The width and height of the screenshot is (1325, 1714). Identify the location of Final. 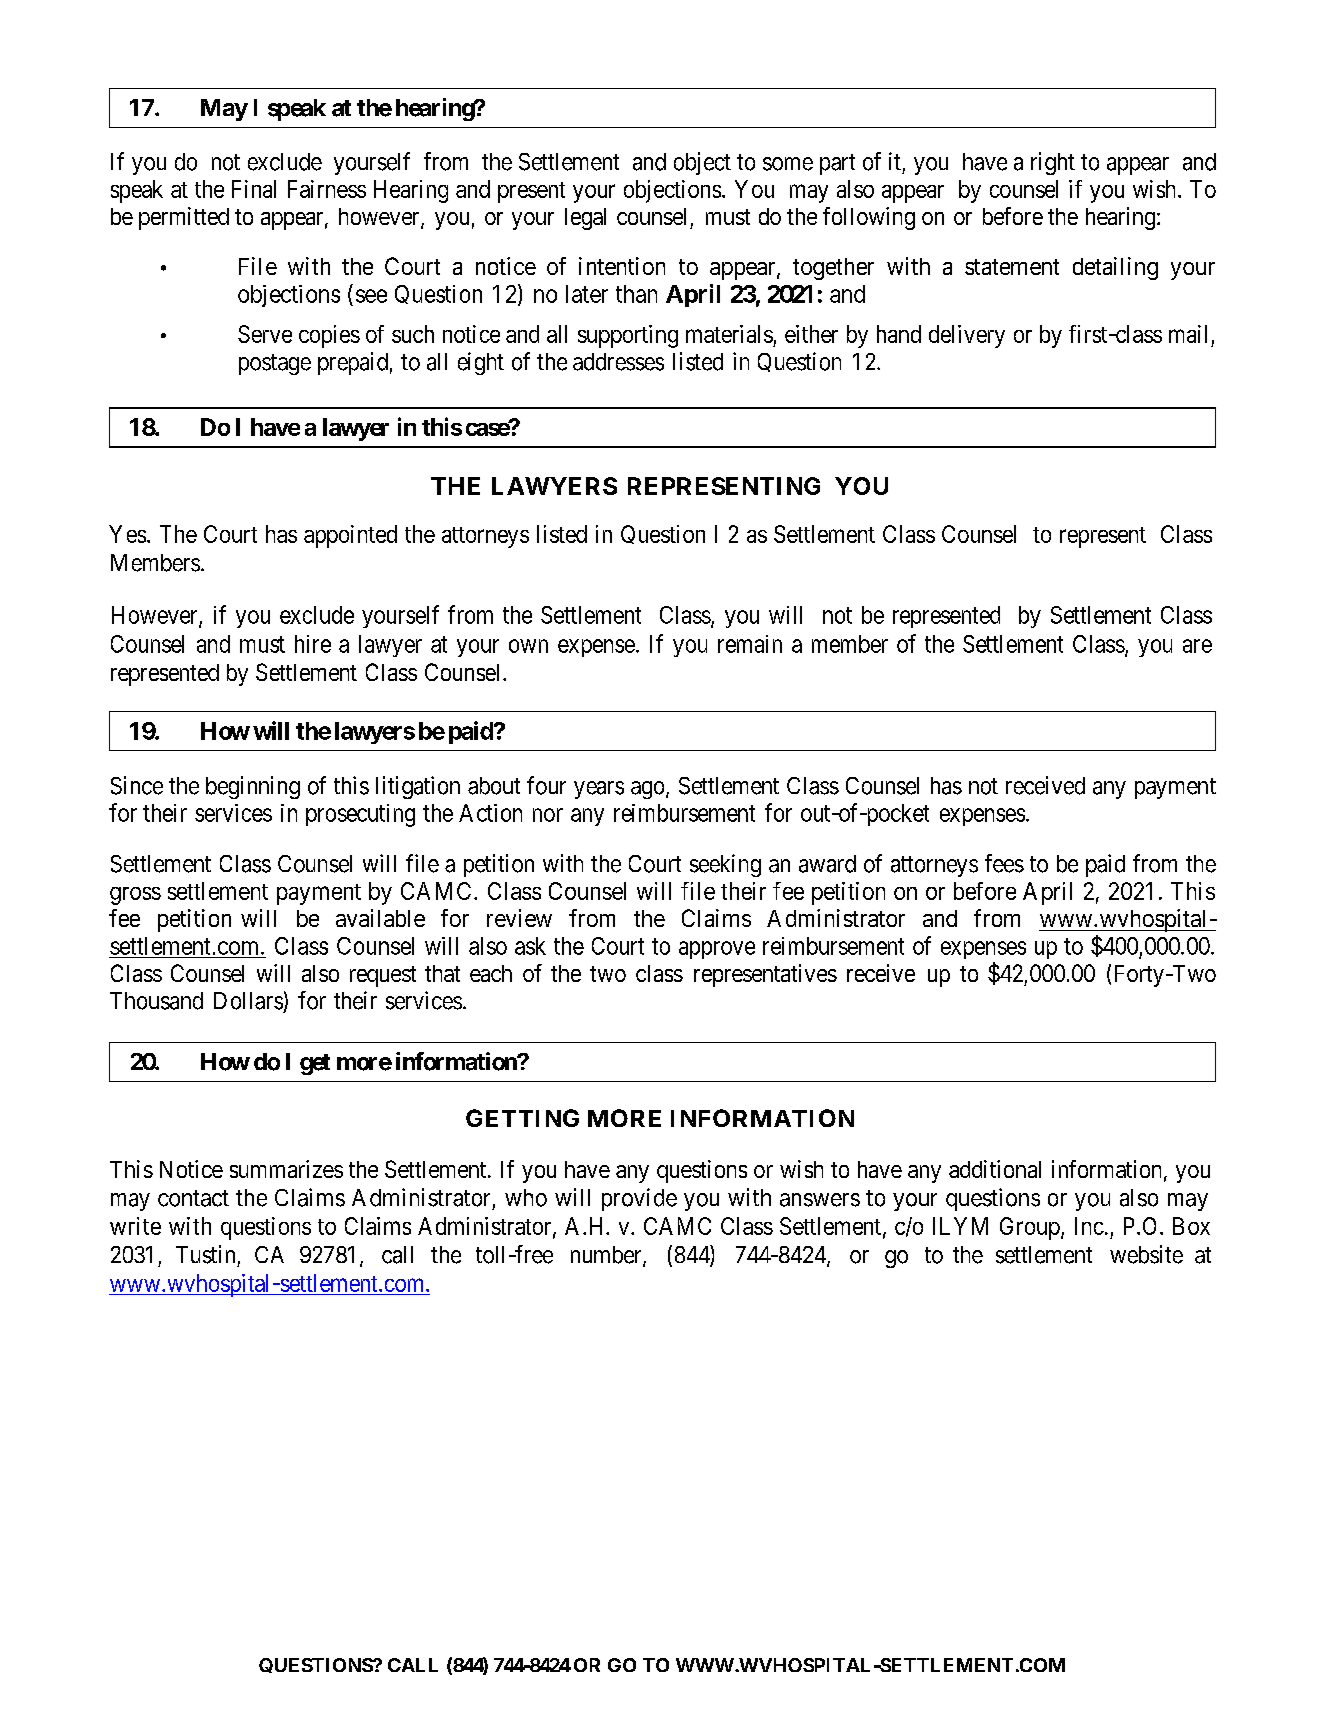
(254, 189).
